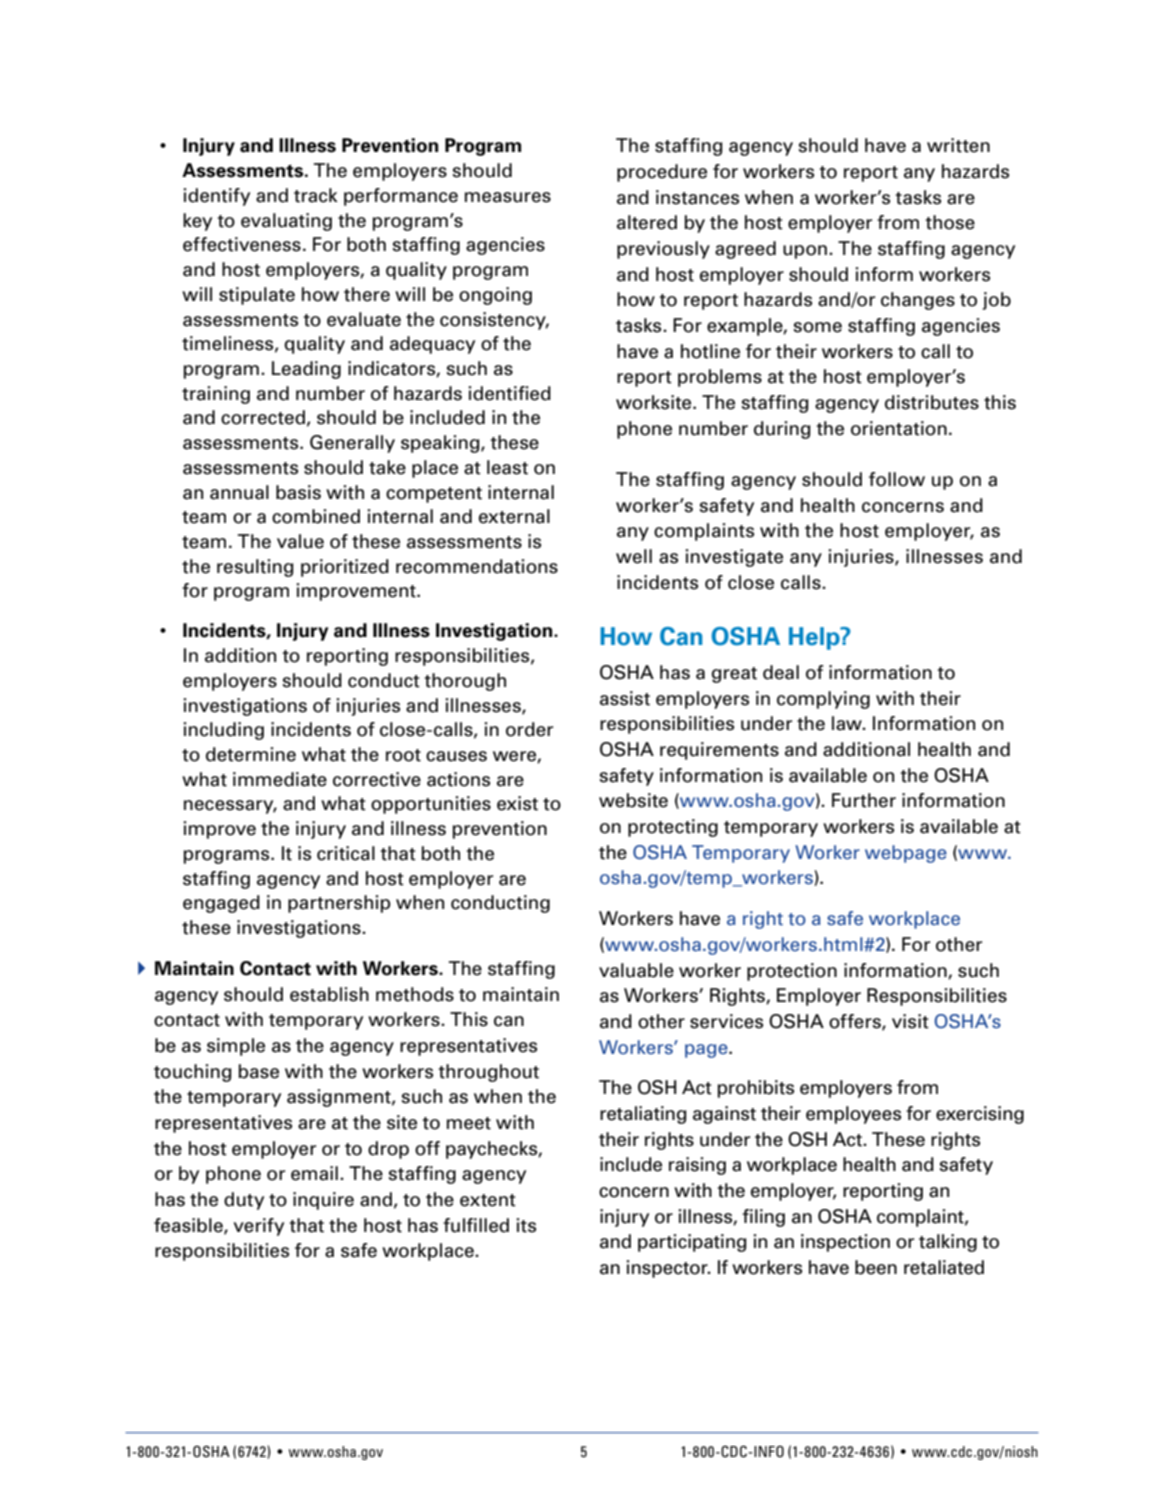  Describe the element at coordinates (625, 698) in the page. I see `assist` at that location.
